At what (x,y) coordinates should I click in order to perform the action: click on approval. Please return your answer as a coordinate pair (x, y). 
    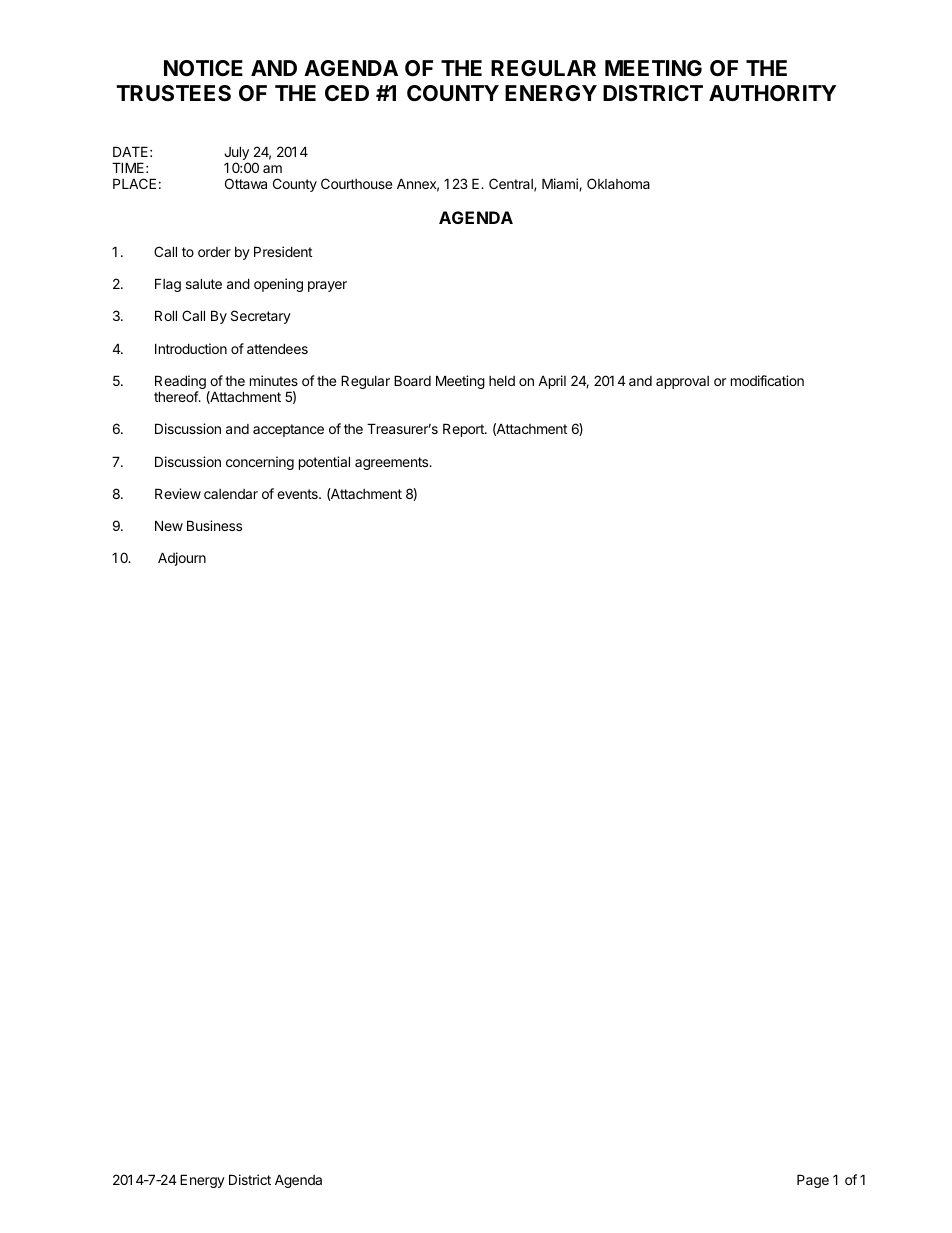
    Looking at the image, I should click on (682, 382).
